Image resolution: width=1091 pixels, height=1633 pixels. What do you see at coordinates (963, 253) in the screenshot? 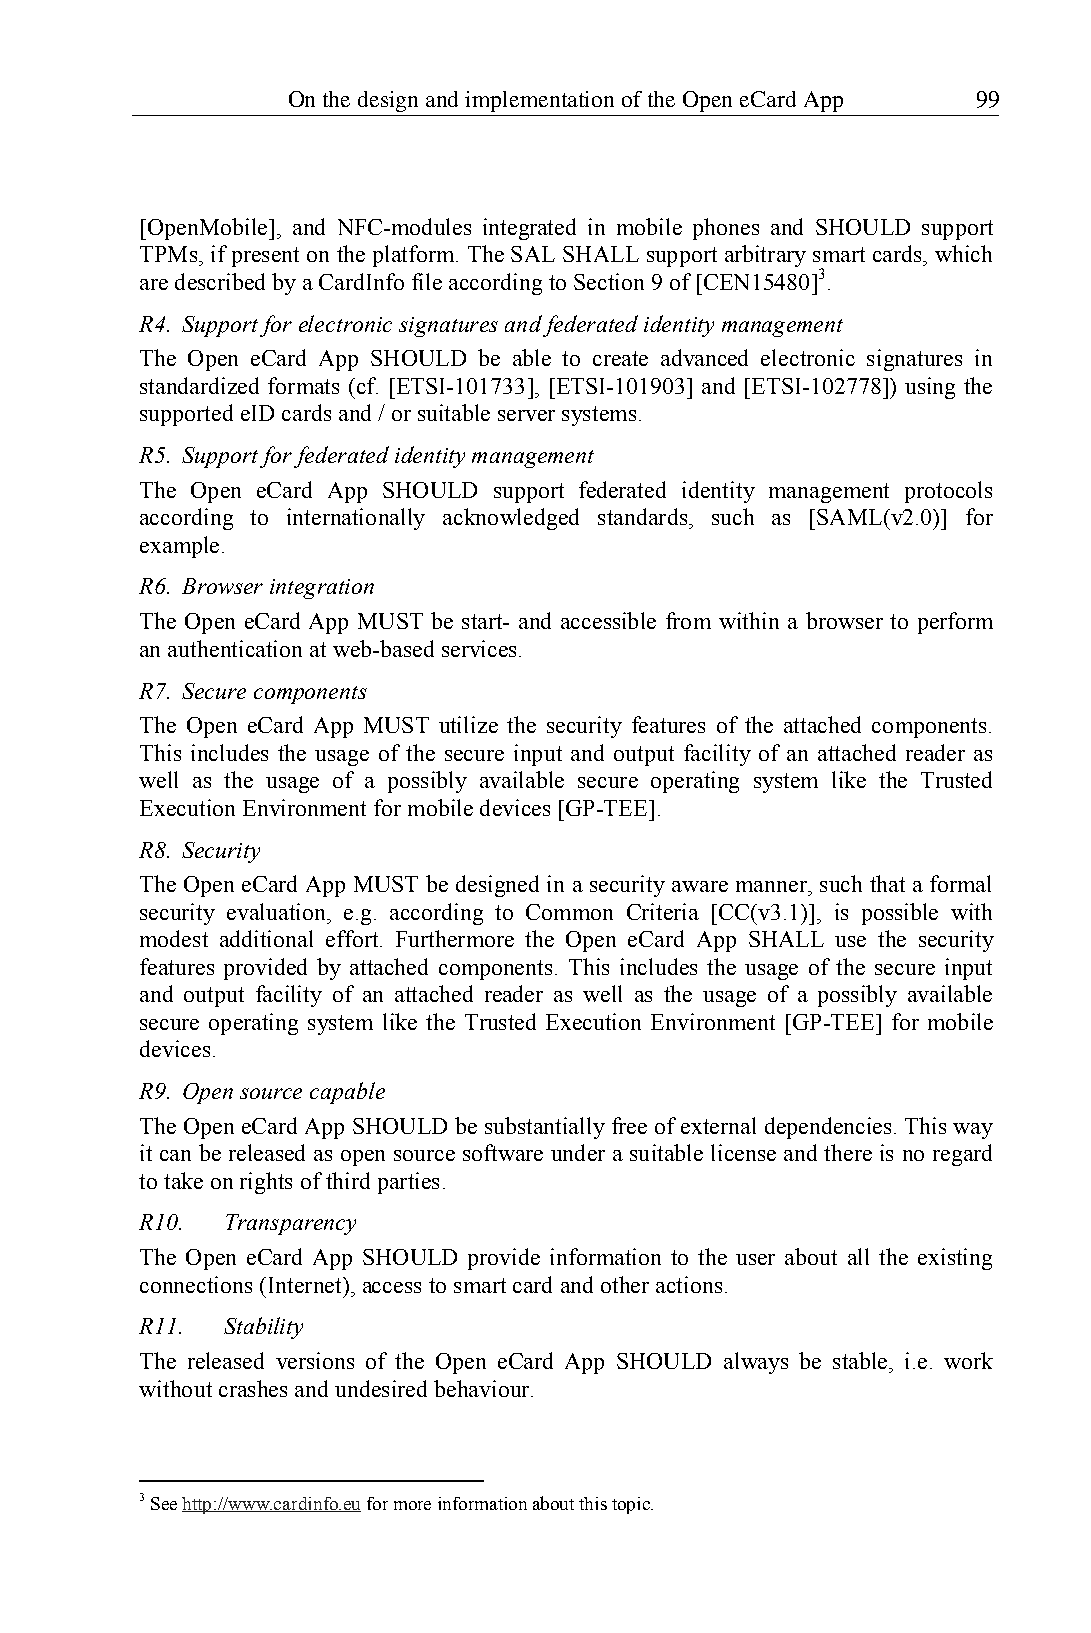
I see `which` at bounding box center [963, 253].
